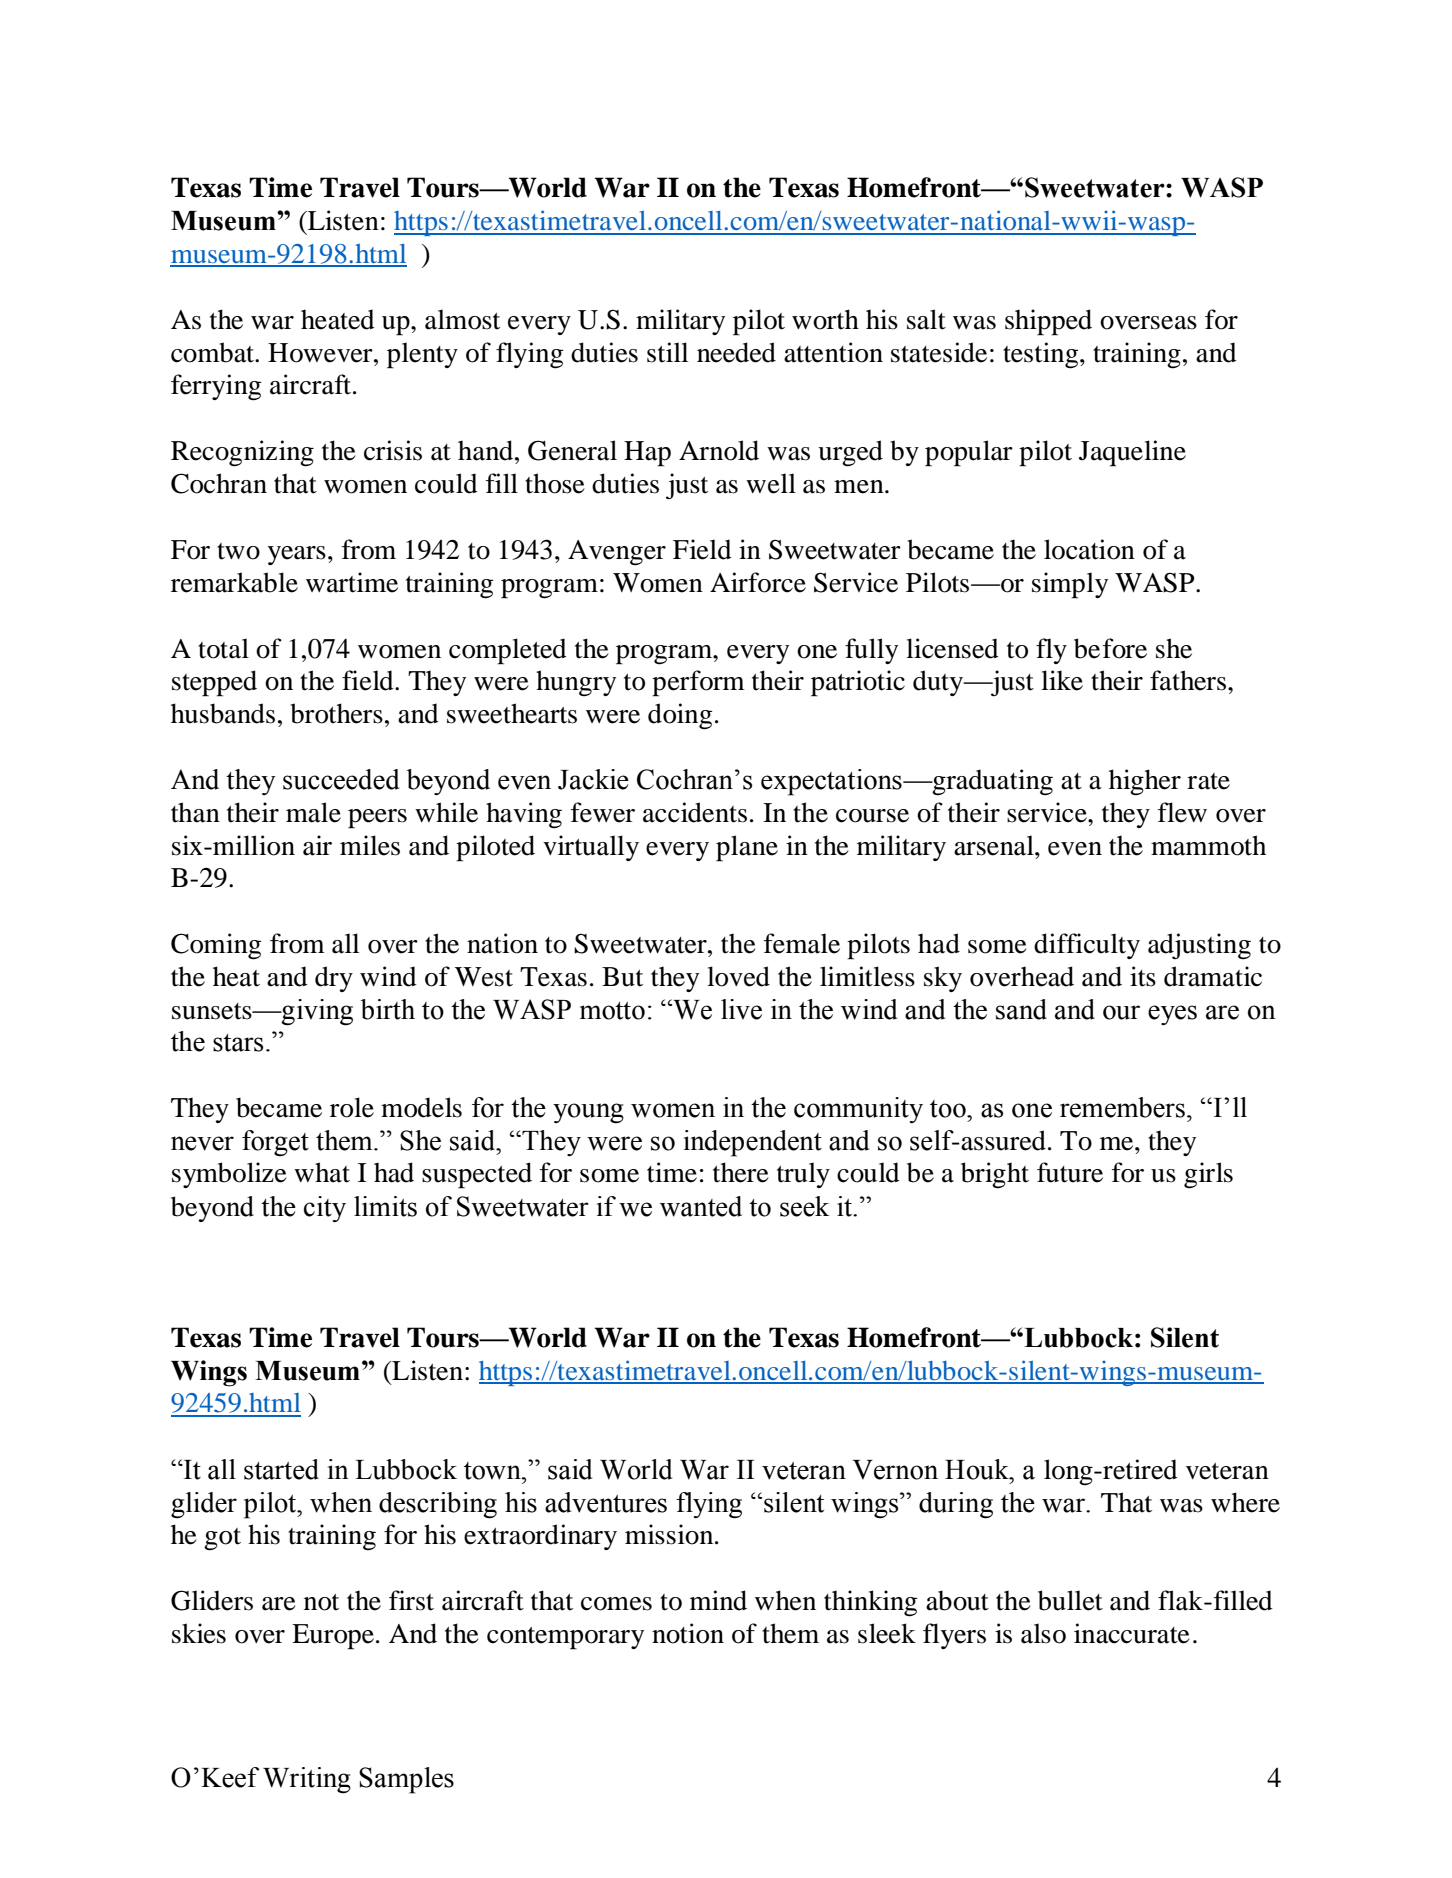  I want to click on higher, so click(1145, 782).
